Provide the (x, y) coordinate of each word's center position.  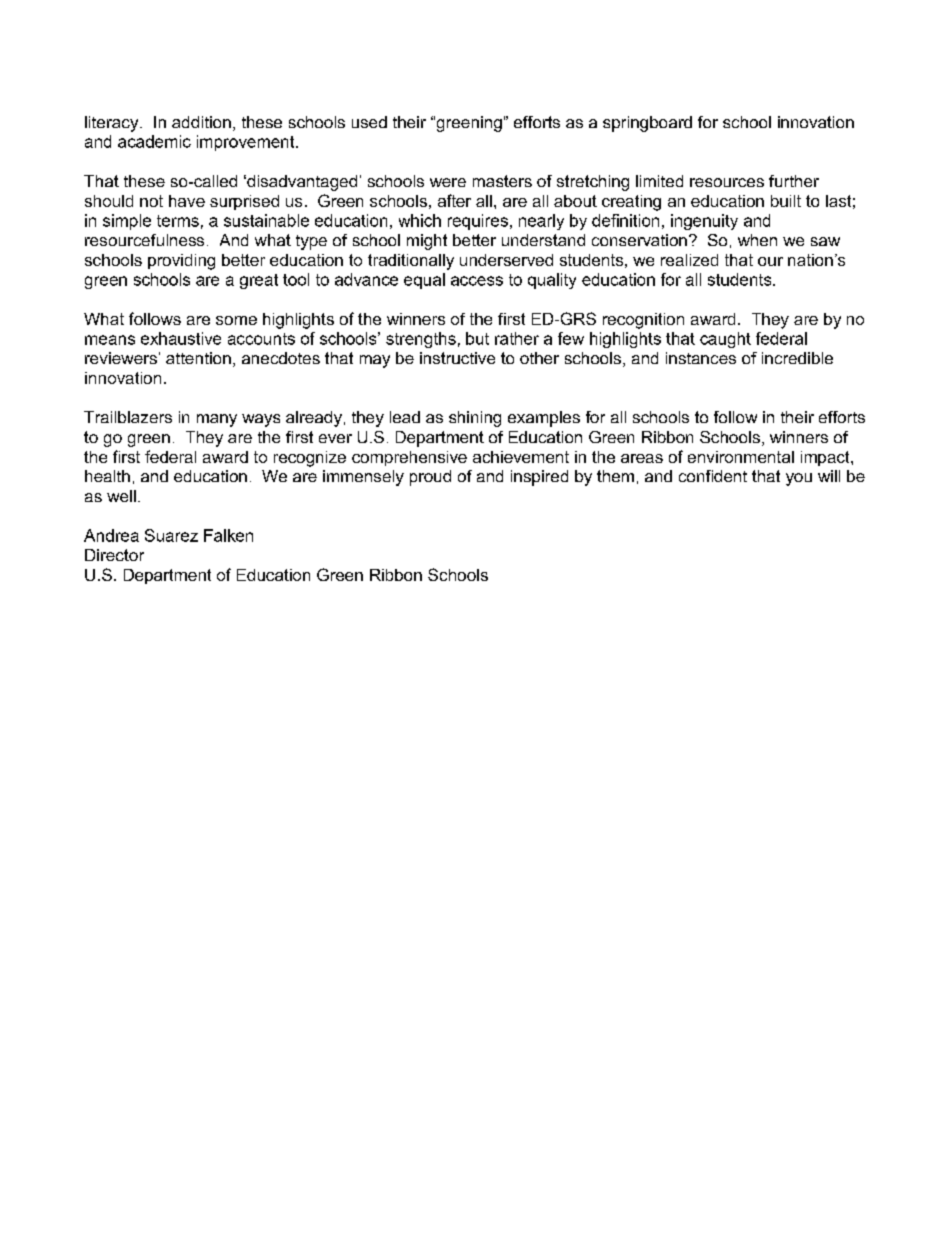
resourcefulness (144, 240)
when (757, 240)
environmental (741, 457)
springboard (647, 124)
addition (201, 122)
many (217, 420)
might (427, 242)
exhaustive (181, 338)
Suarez (171, 535)
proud (430, 478)
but (477, 338)
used (369, 122)
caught (725, 340)
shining (475, 419)
